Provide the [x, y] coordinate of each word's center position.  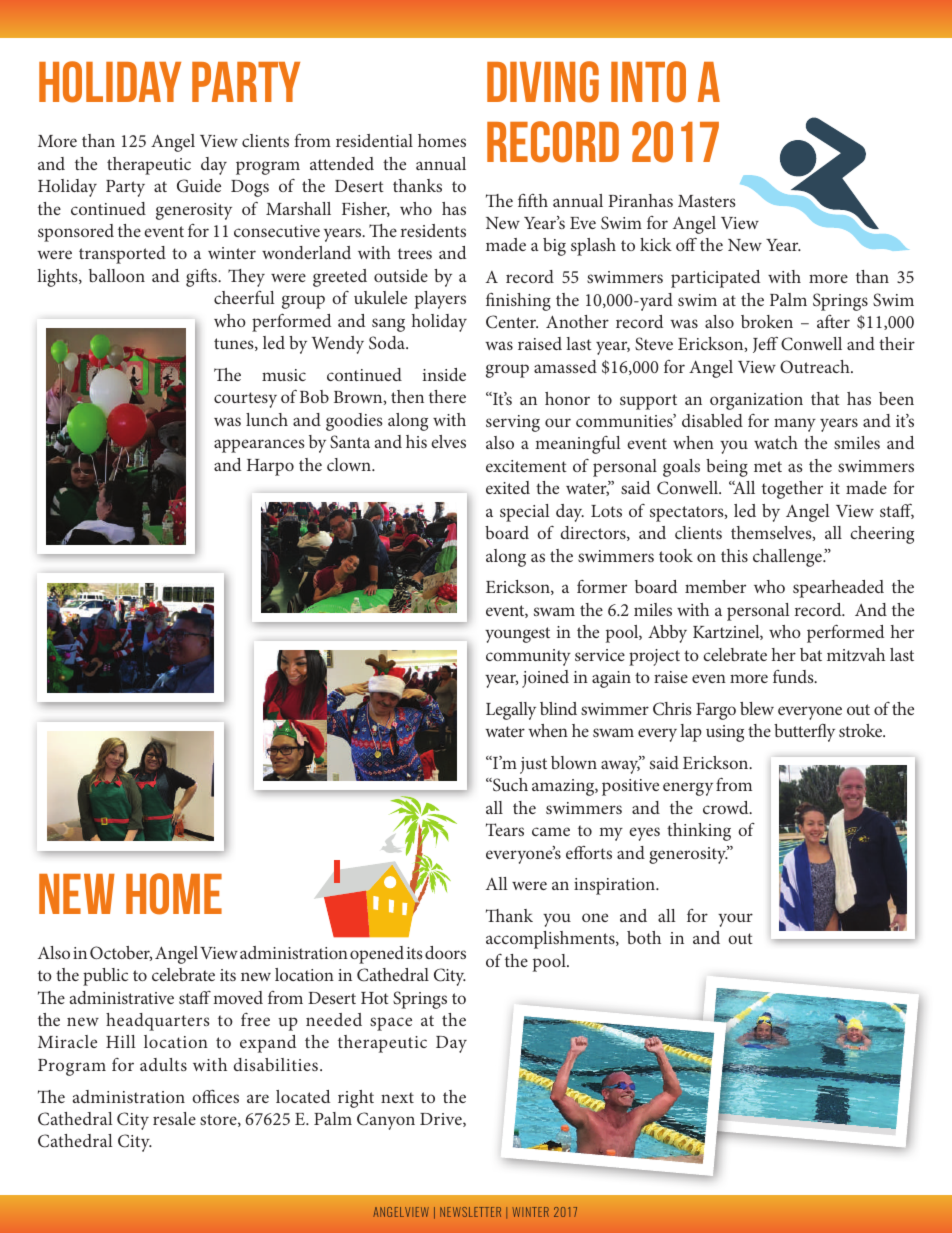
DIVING [543, 82]
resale [174, 1118]
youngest [517, 635]
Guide [199, 186]
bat [811, 654]
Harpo [270, 467]
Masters [707, 201]
